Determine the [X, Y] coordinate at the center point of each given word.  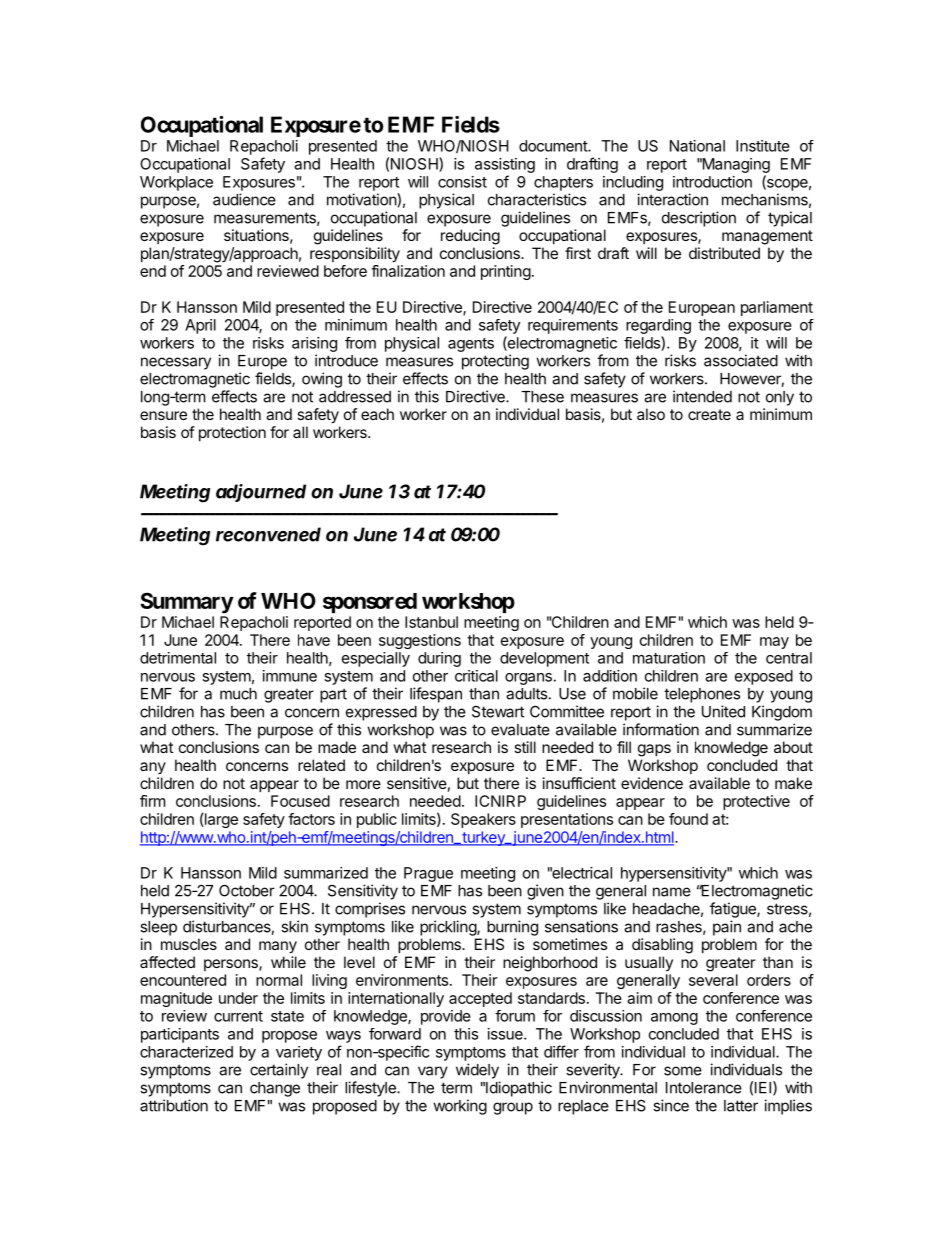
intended [702, 396]
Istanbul [431, 622]
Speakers [483, 820]
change [275, 1089]
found [688, 819]
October [247, 890]
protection [232, 433]
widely [477, 1071]
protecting [495, 362]
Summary [187, 603]
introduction [712, 182]
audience [244, 199]
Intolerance [704, 1088]
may [774, 643]
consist [462, 182]
